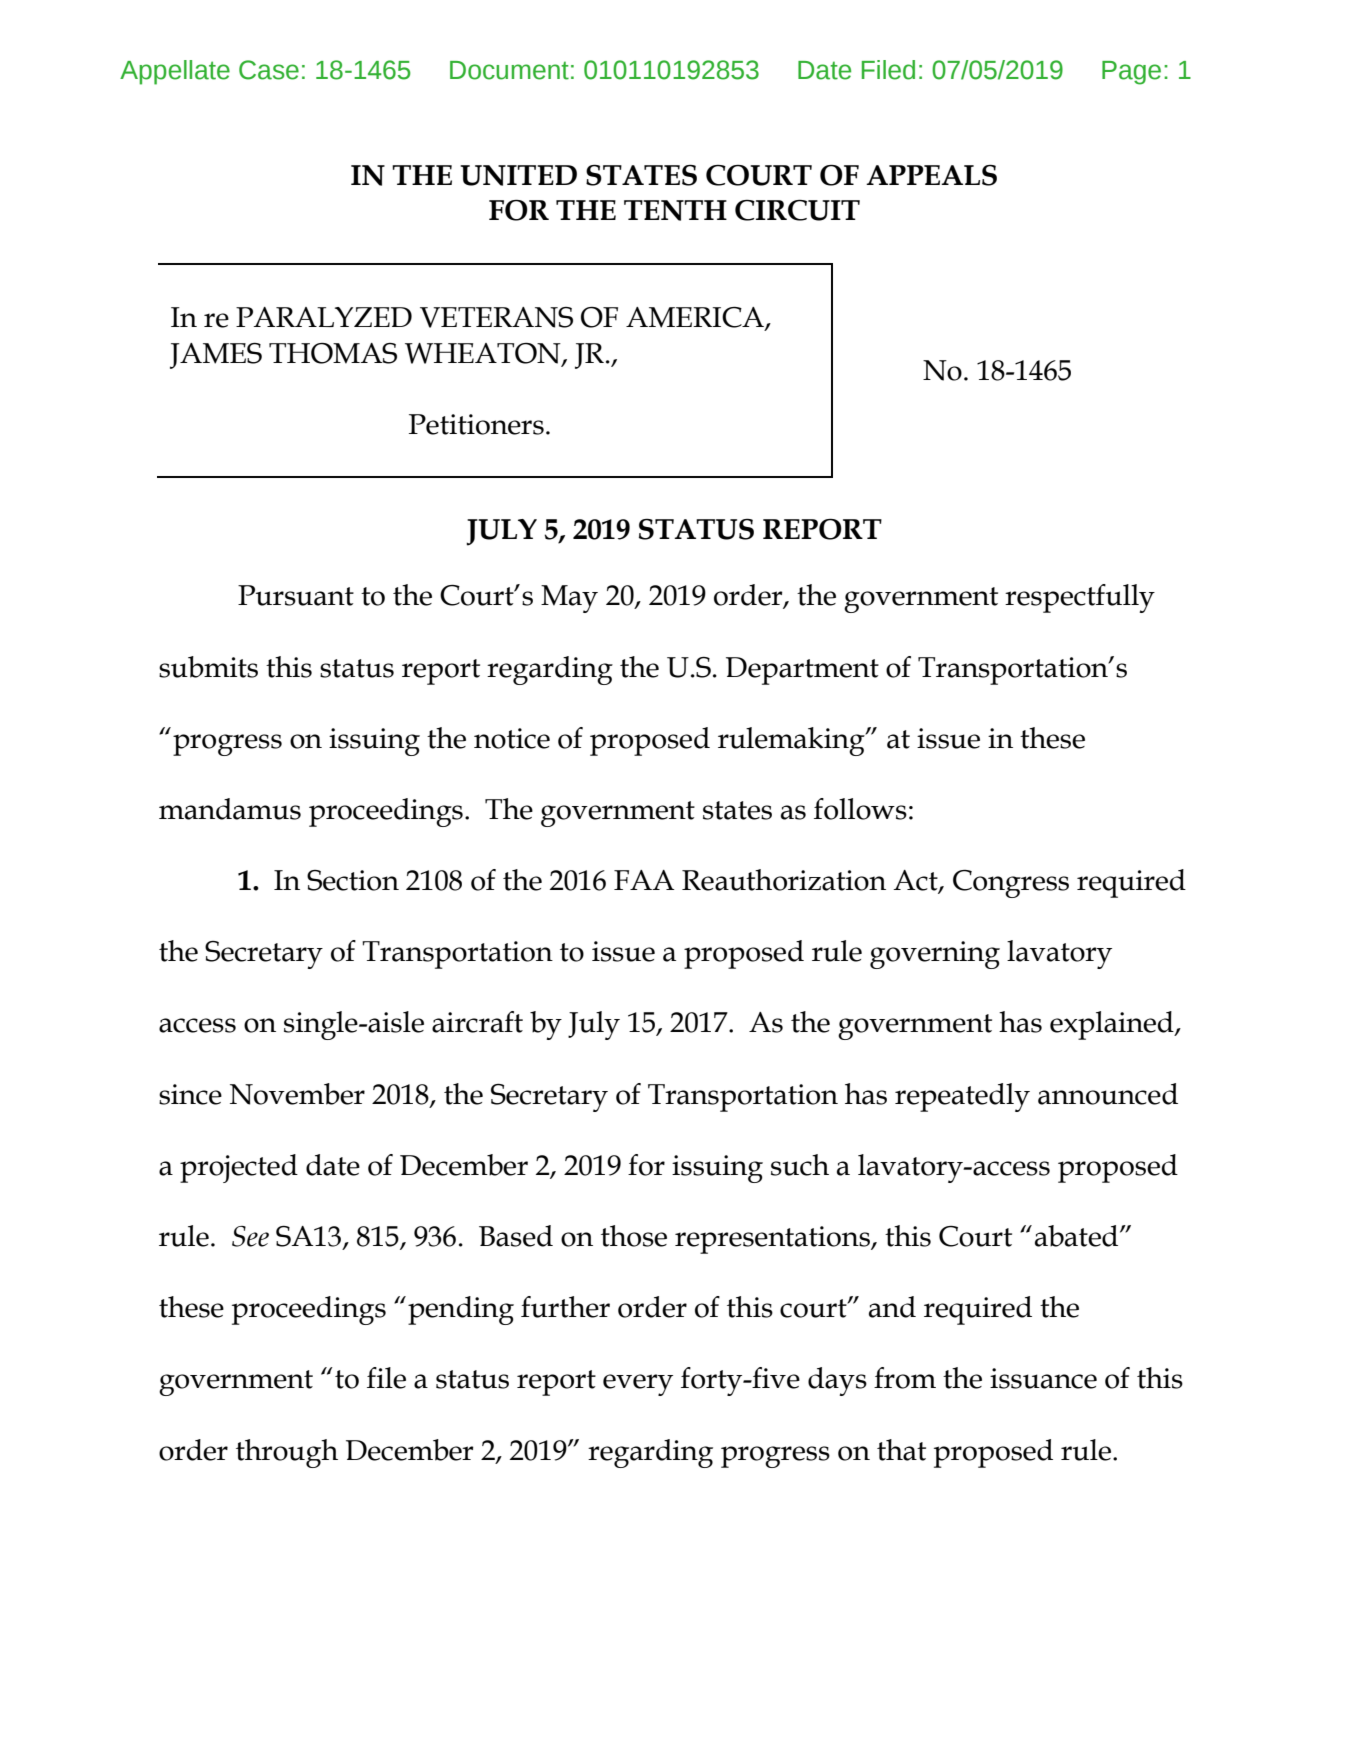 This screenshot has width=1349, height=1745. I want to click on November, so click(297, 1094).
